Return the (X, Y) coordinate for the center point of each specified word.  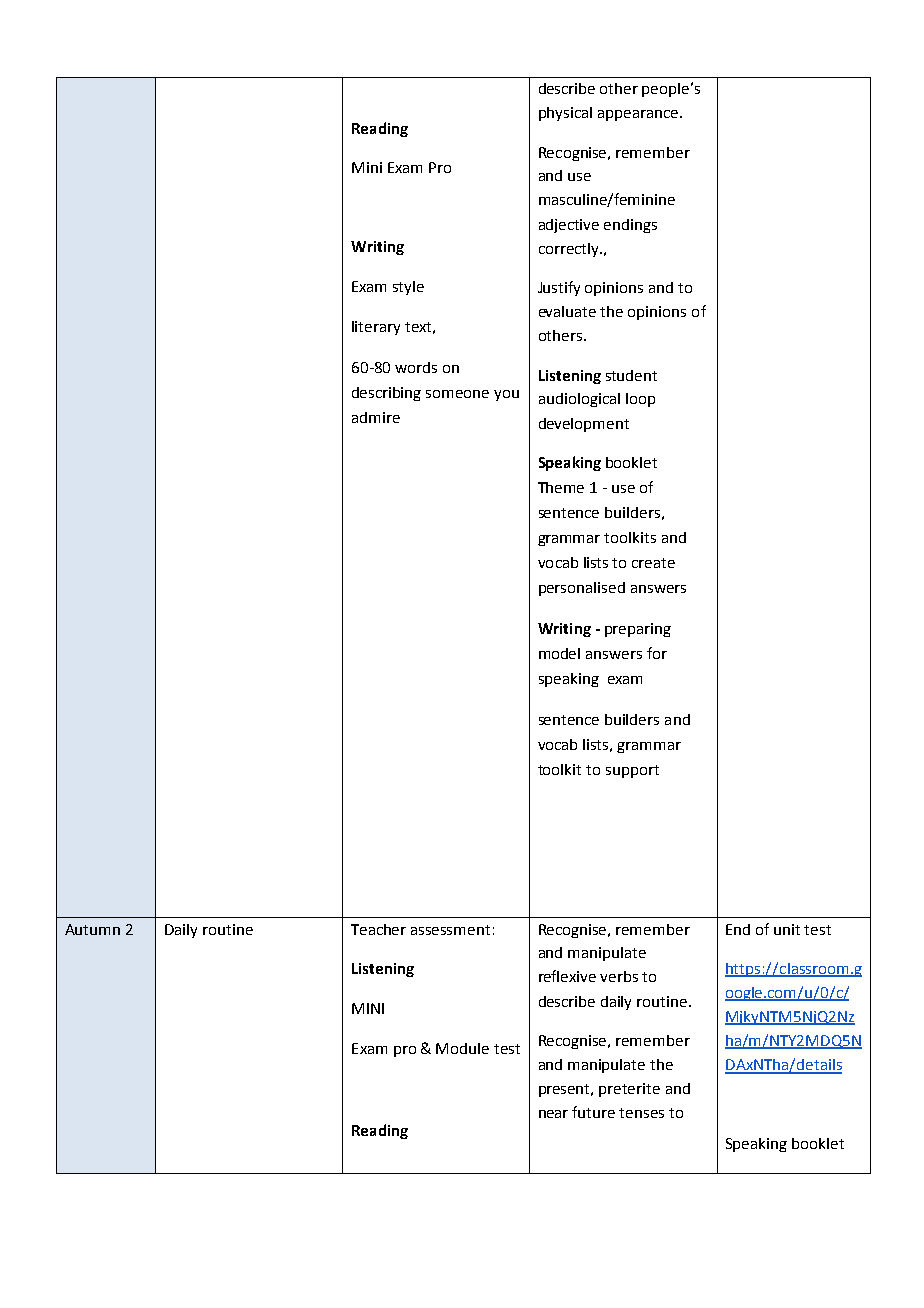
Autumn (92, 929)
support (632, 771)
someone (457, 394)
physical (565, 114)
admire (376, 417)
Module (462, 1048)
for (657, 653)
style (408, 288)
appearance (638, 115)
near (553, 1114)
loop (640, 400)
